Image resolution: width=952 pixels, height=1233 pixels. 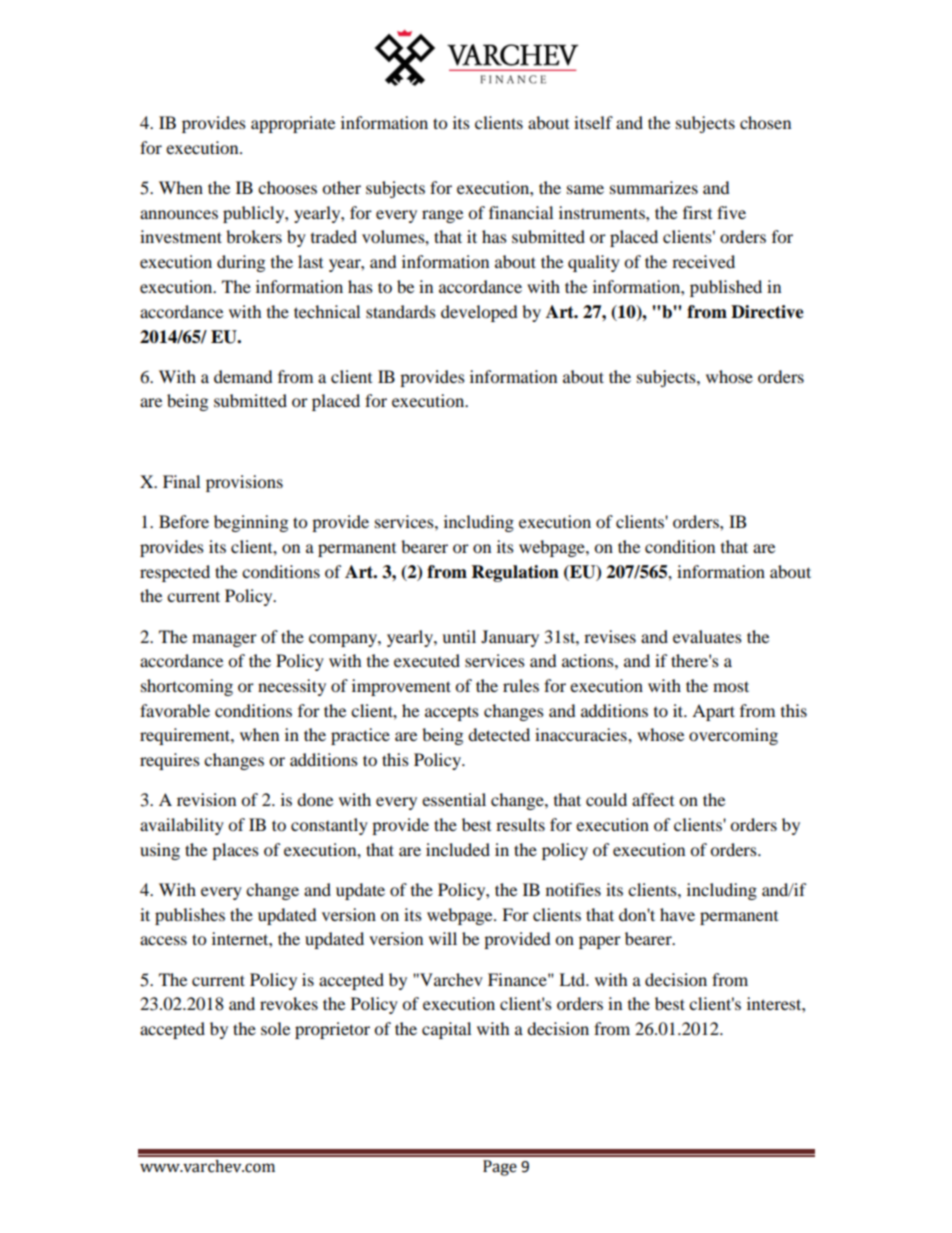 What do you see at coordinates (731, 686) in the document?
I see `most` at bounding box center [731, 686].
